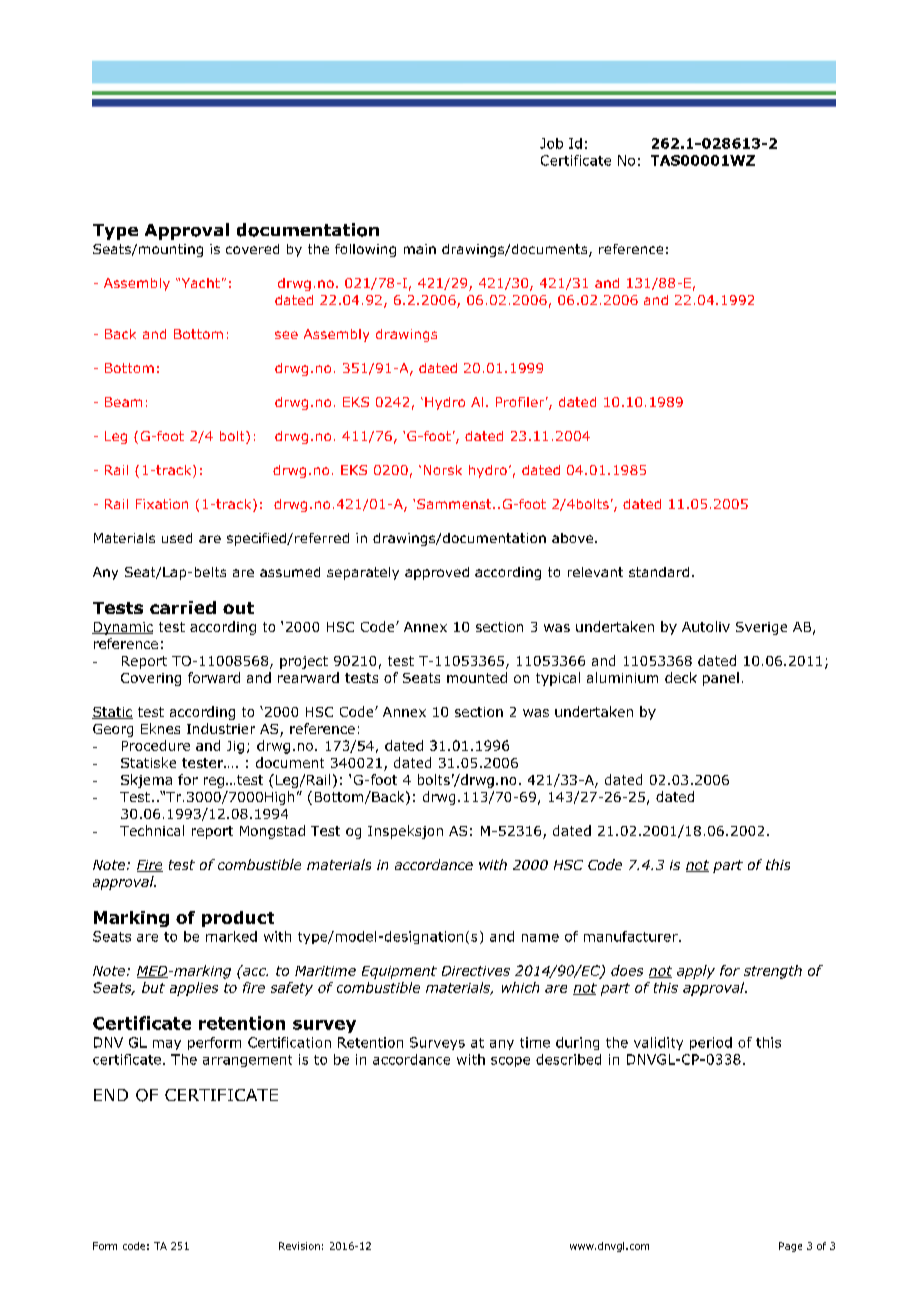  Describe the element at coordinates (252, 249) in the document. I see `covered` at that location.
